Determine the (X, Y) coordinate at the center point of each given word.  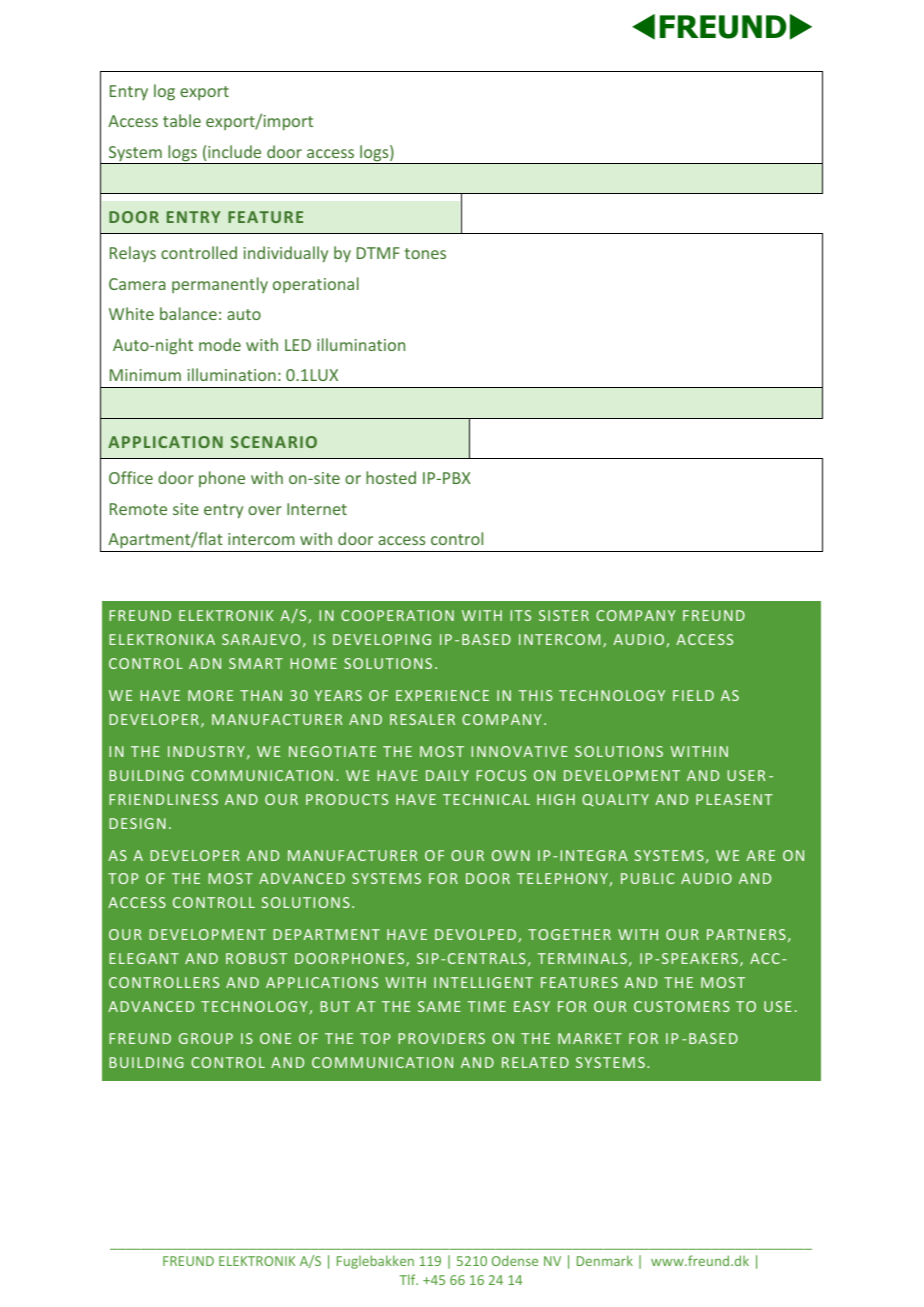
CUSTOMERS (682, 1006)
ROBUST (256, 958)
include (234, 151)
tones (425, 253)
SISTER (564, 615)
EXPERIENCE (442, 695)
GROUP (206, 1038)
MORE (210, 695)
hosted (391, 477)
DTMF (378, 253)
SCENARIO (274, 442)
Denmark (605, 1260)
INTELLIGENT (483, 982)
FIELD (693, 695)
